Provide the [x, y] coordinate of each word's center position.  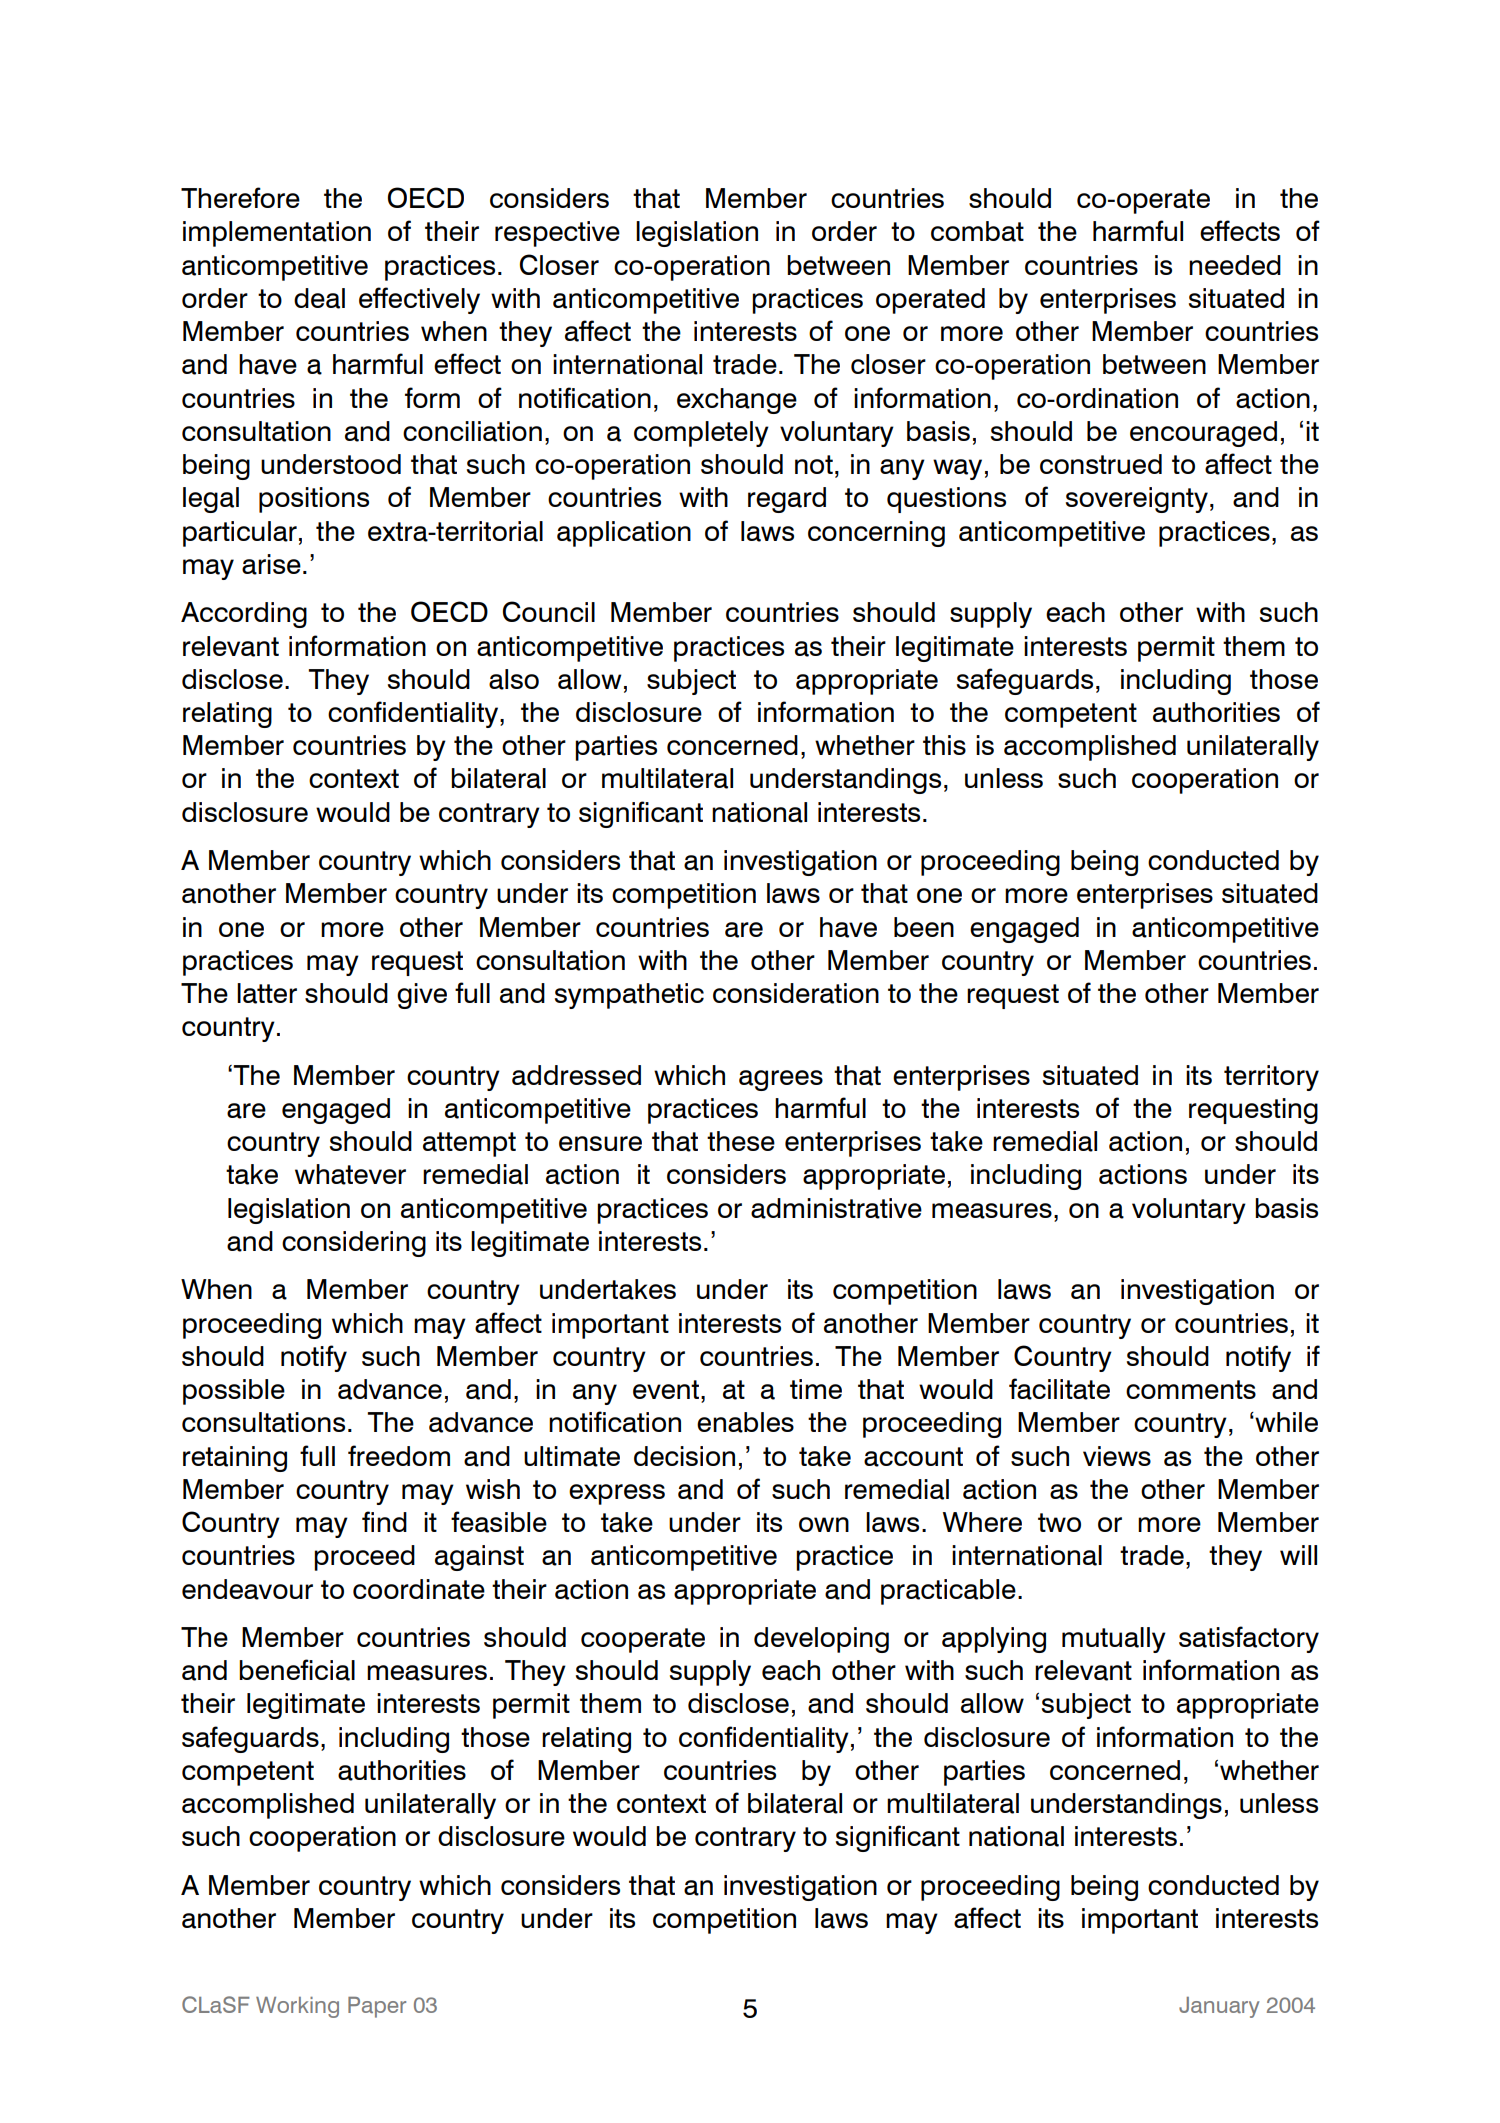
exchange [737, 401]
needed [1235, 265]
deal [319, 298]
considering [354, 1244]
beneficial [297, 1670]
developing [821, 1640]
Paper [377, 2007]
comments [1191, 1389]
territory [1271, 1078]
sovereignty [1137, 500]
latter [267, 993]
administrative [836, 1208]
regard [787, 500]
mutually [1114, 1640]
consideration [796, 993]
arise [271, 564]
